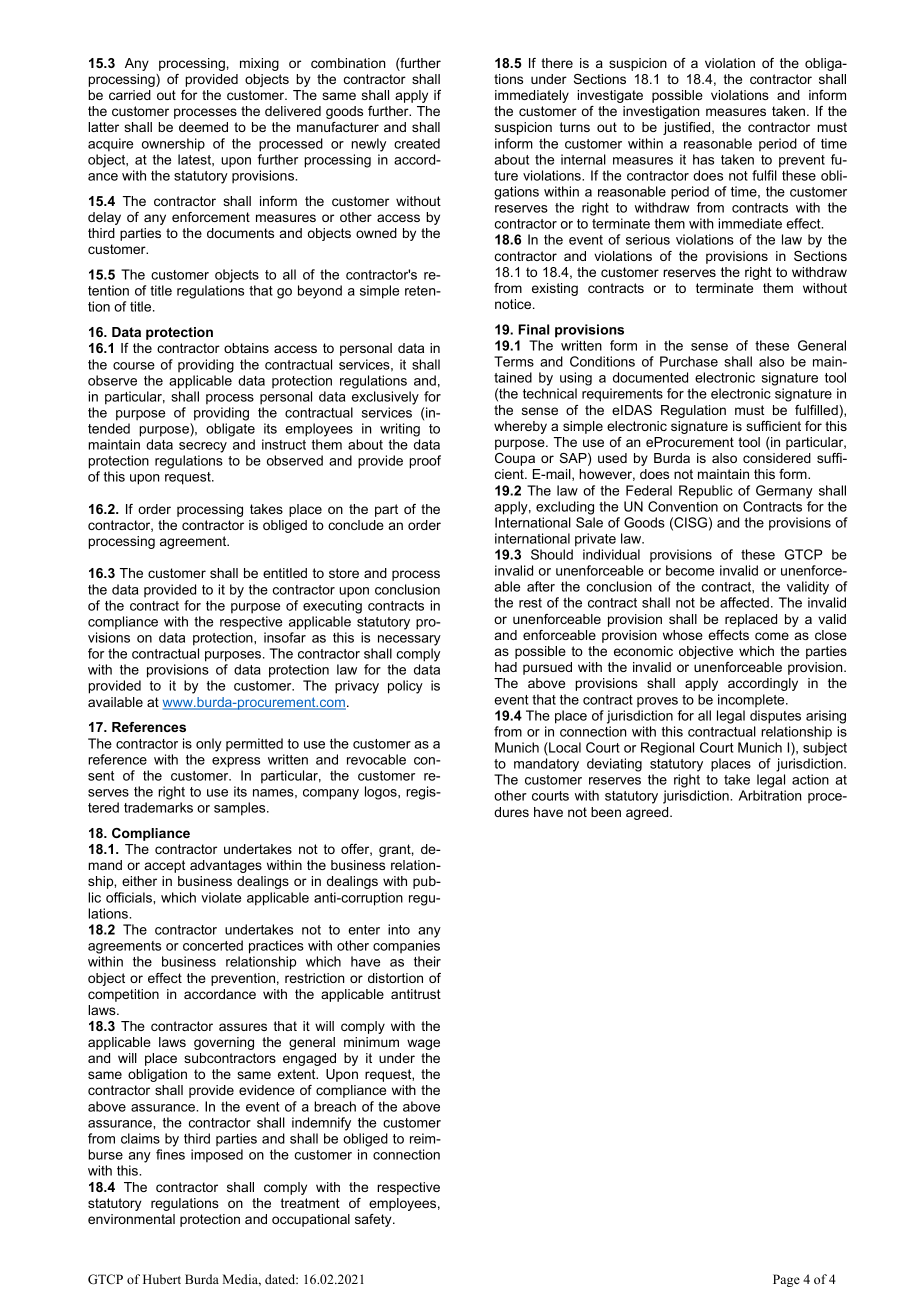 This image has width=924, height=1308. What do you see at coordinates (213, 945) in the image?
I see `concerted` at bounding box center [213, 945].
